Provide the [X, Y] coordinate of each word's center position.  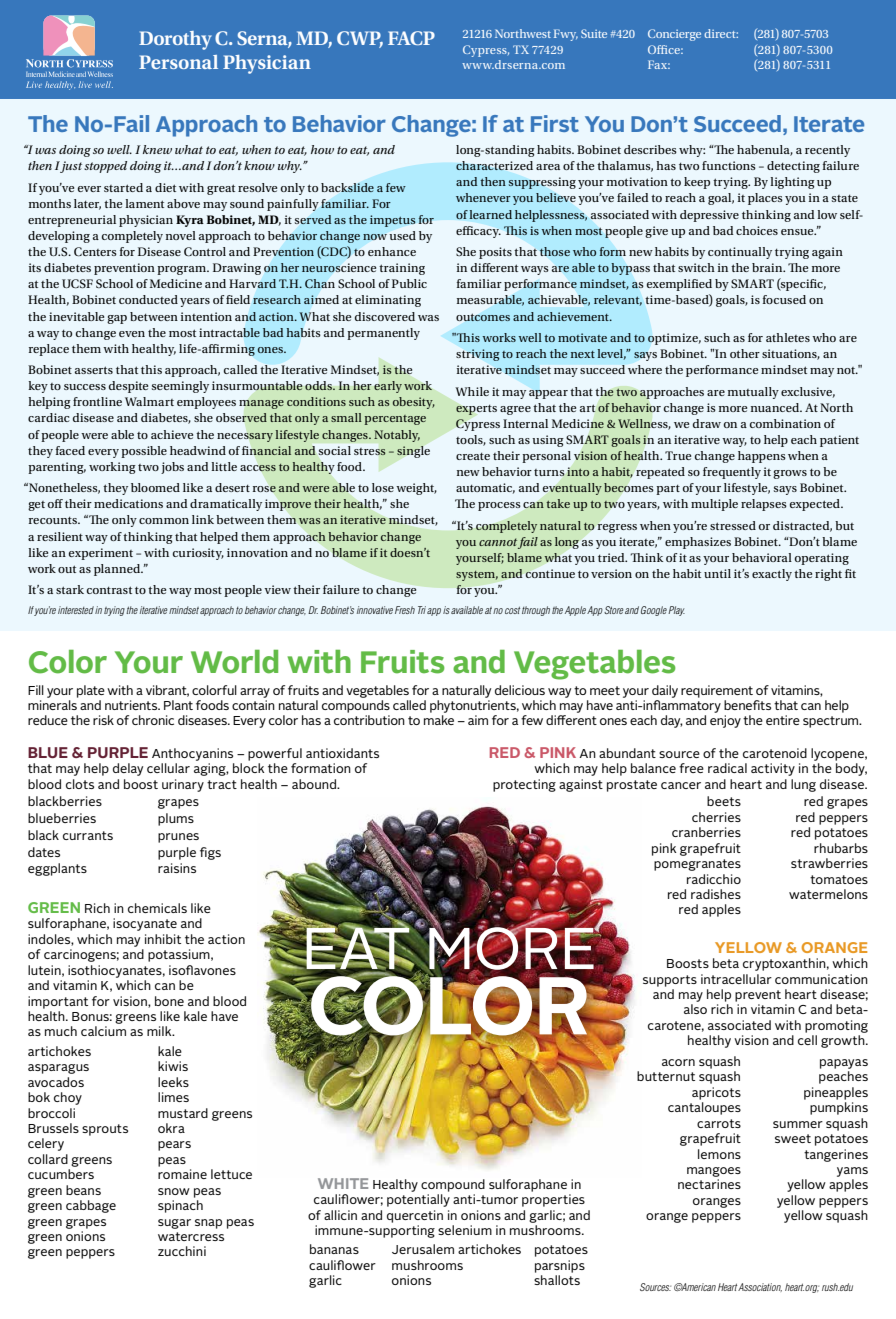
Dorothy [175, 40]
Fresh [405, 610]
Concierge [674, 35]
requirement [717, 691]
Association [760, 1287]
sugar [174, 1224]
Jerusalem [423, 1249]
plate [91, 691]
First [555, 123]
